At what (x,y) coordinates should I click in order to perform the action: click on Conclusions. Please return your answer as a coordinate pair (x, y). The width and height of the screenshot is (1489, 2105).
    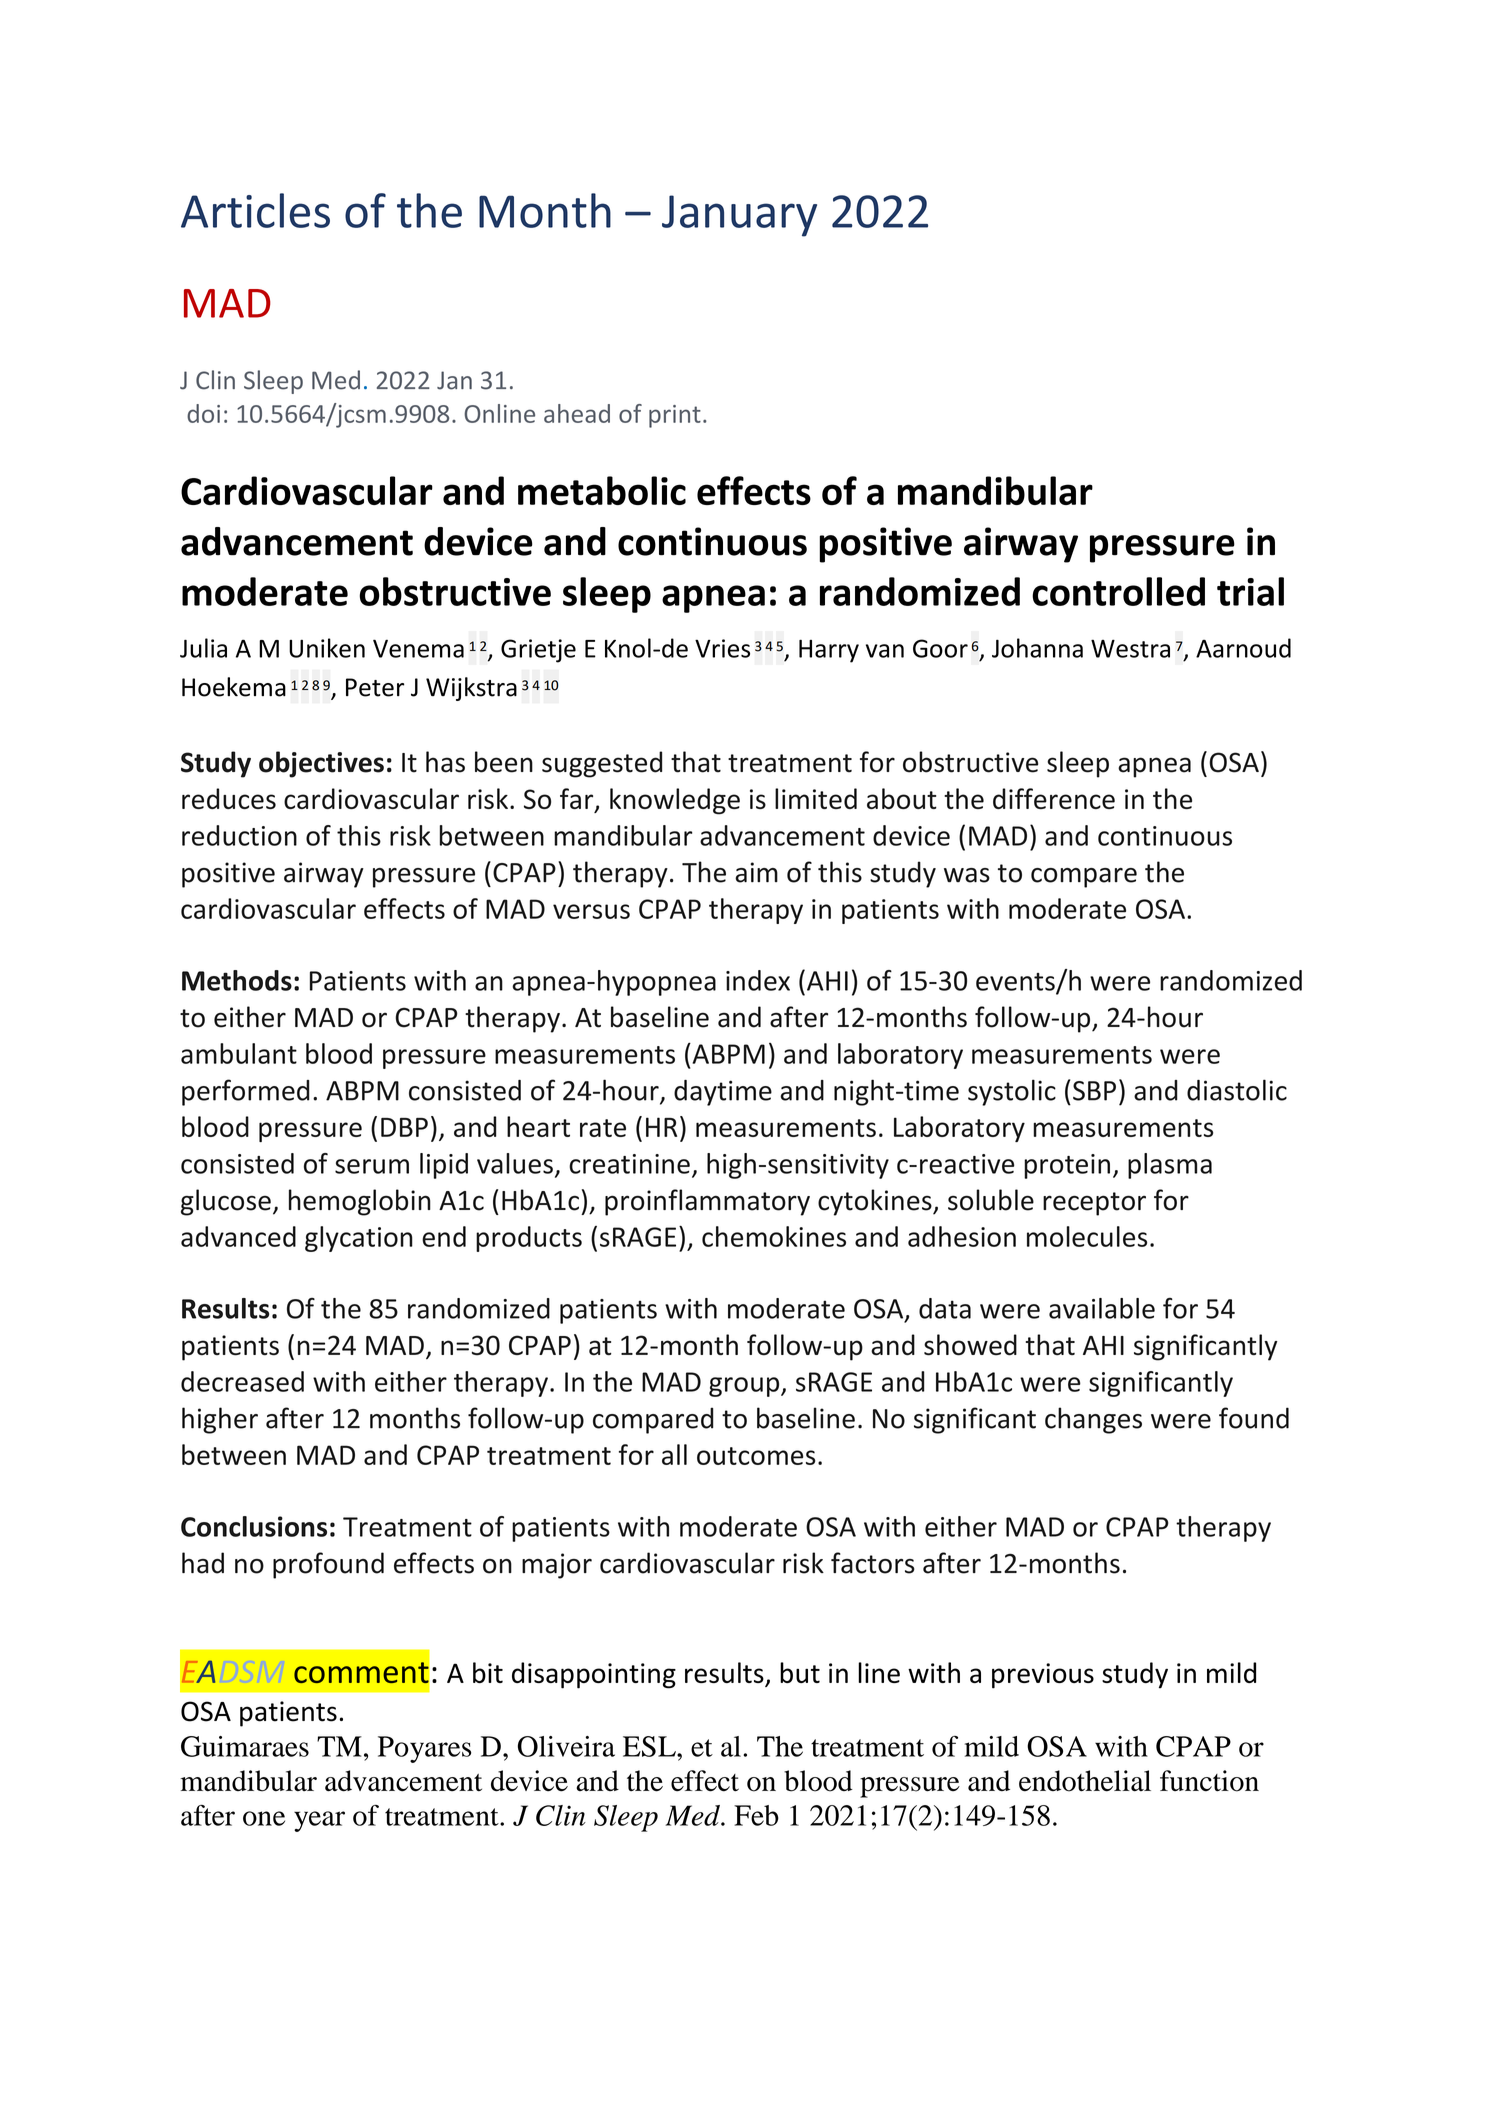
    Looking at the image, I should click on (254, 1526).
